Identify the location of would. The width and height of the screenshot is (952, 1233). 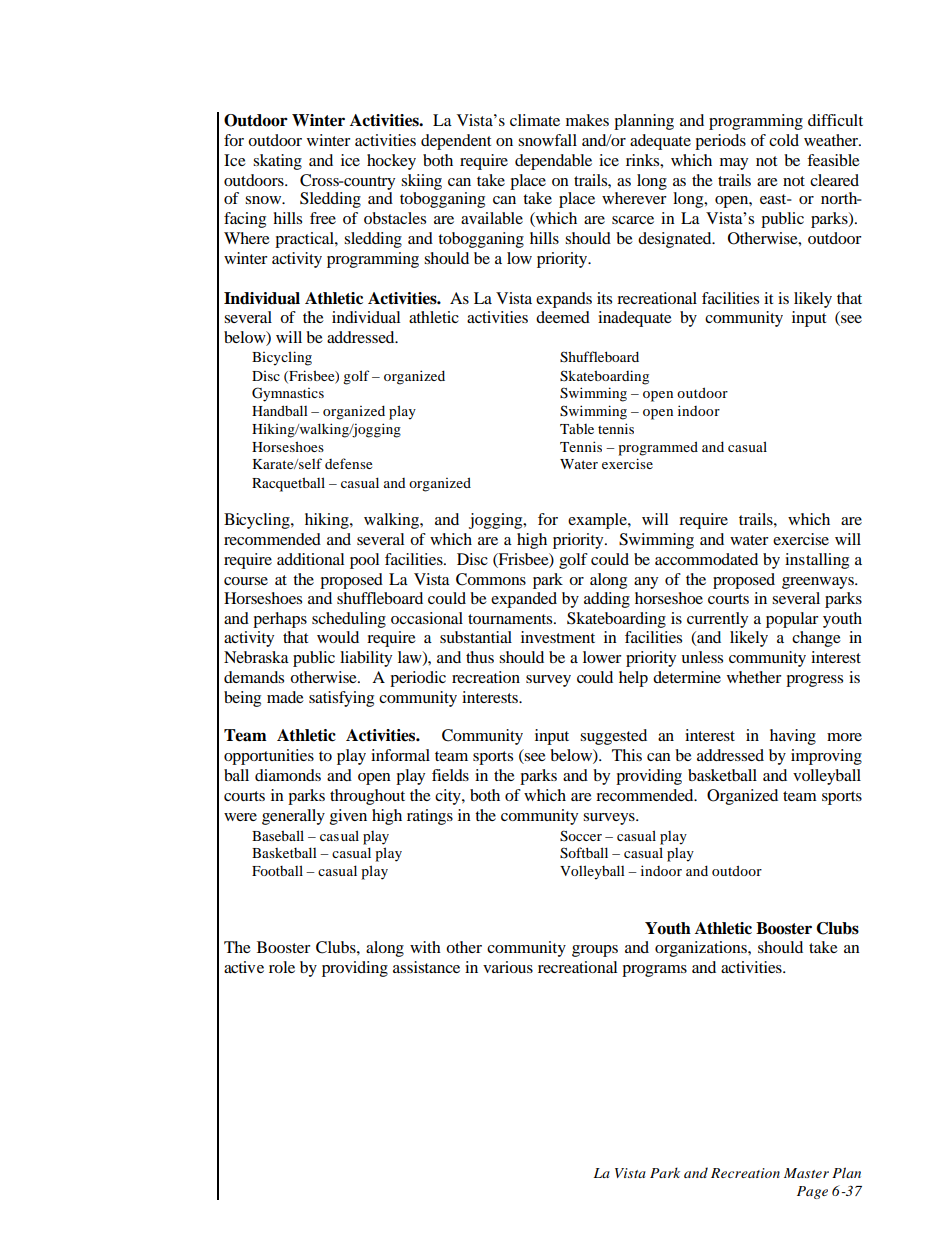
(338, 637).
